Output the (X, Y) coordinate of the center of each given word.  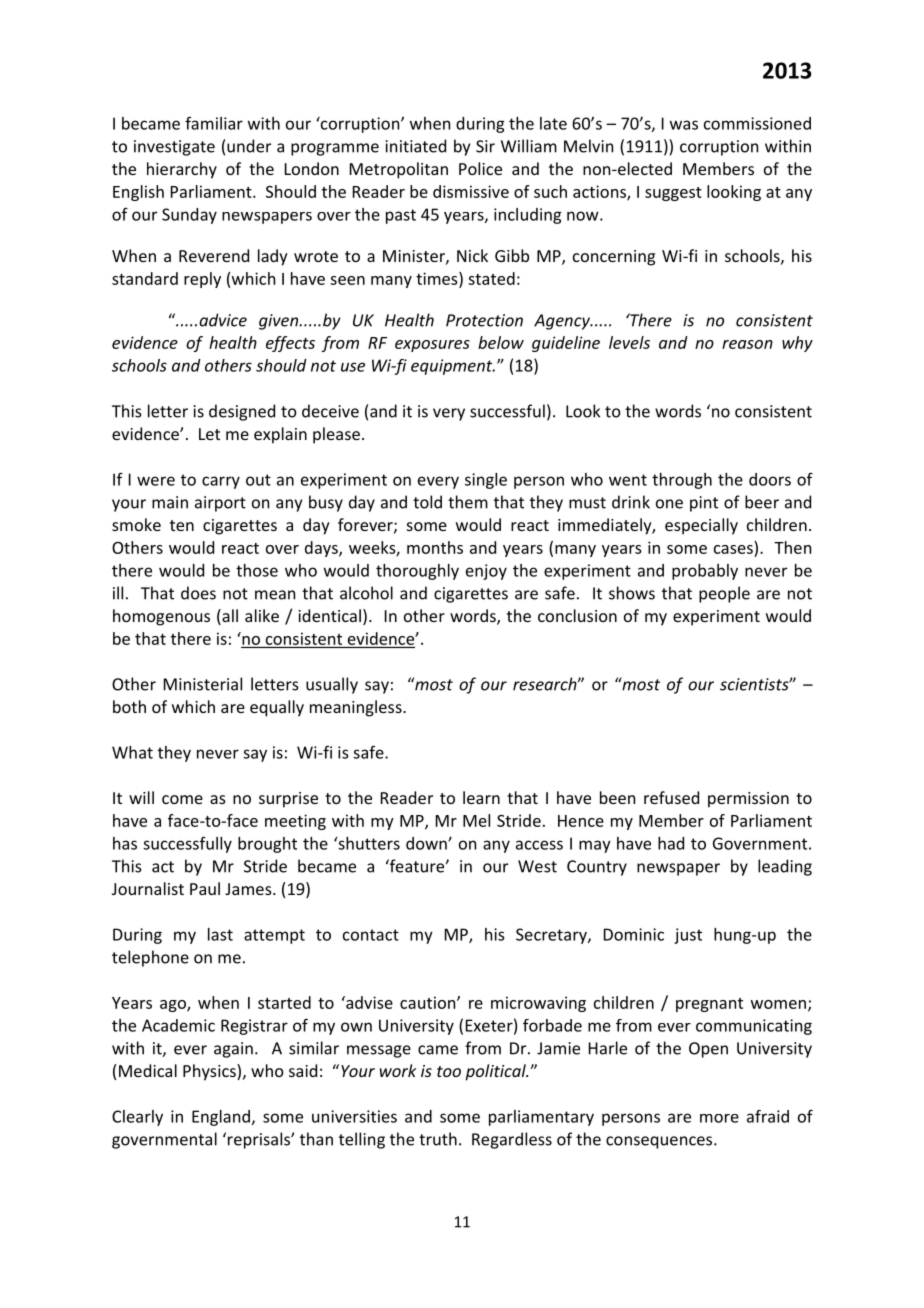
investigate (174, 148)
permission (748, 800)
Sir (485, 146)
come (182, 799)
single (486, 481)
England (221, 1118)
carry (221, 482)
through (682, 481)
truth (438, 1139)
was (684, 125)
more (719, 1118)
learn (481, 797)
